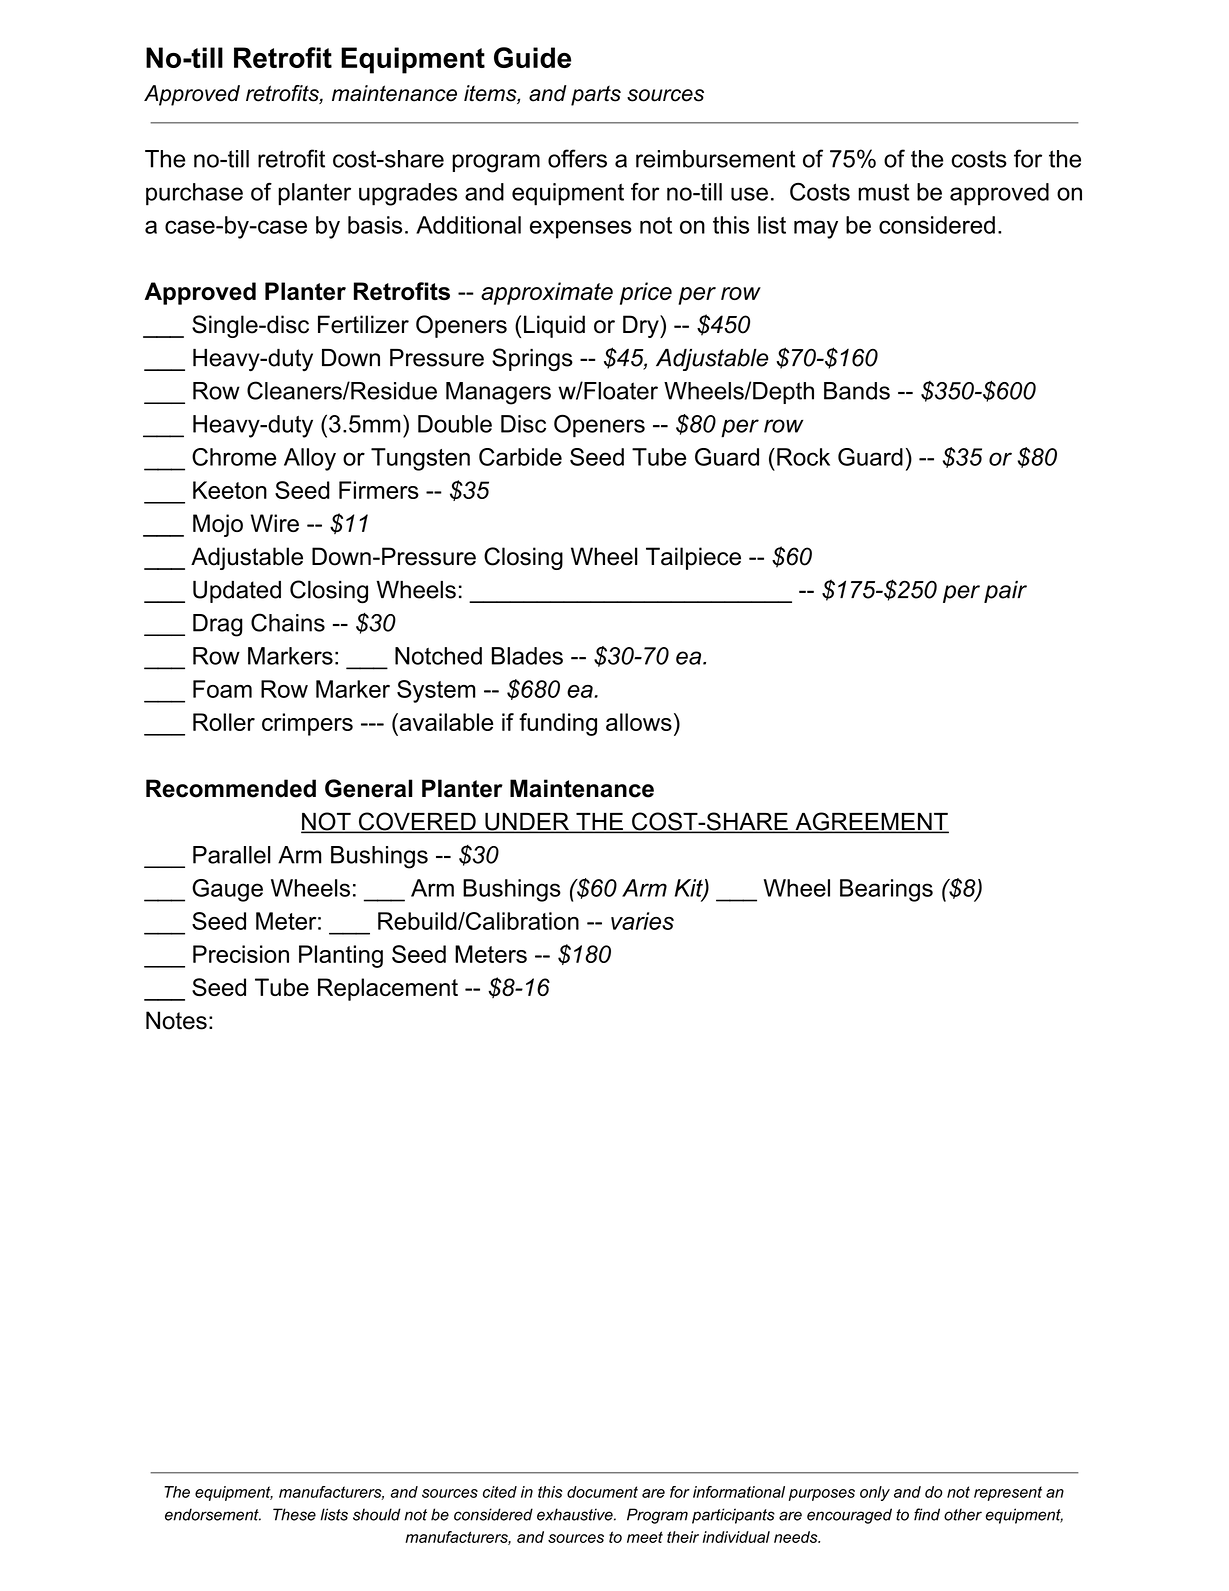  Describe the element at coordinates (886, 890) in the image. I see `Bearings` at that location.
